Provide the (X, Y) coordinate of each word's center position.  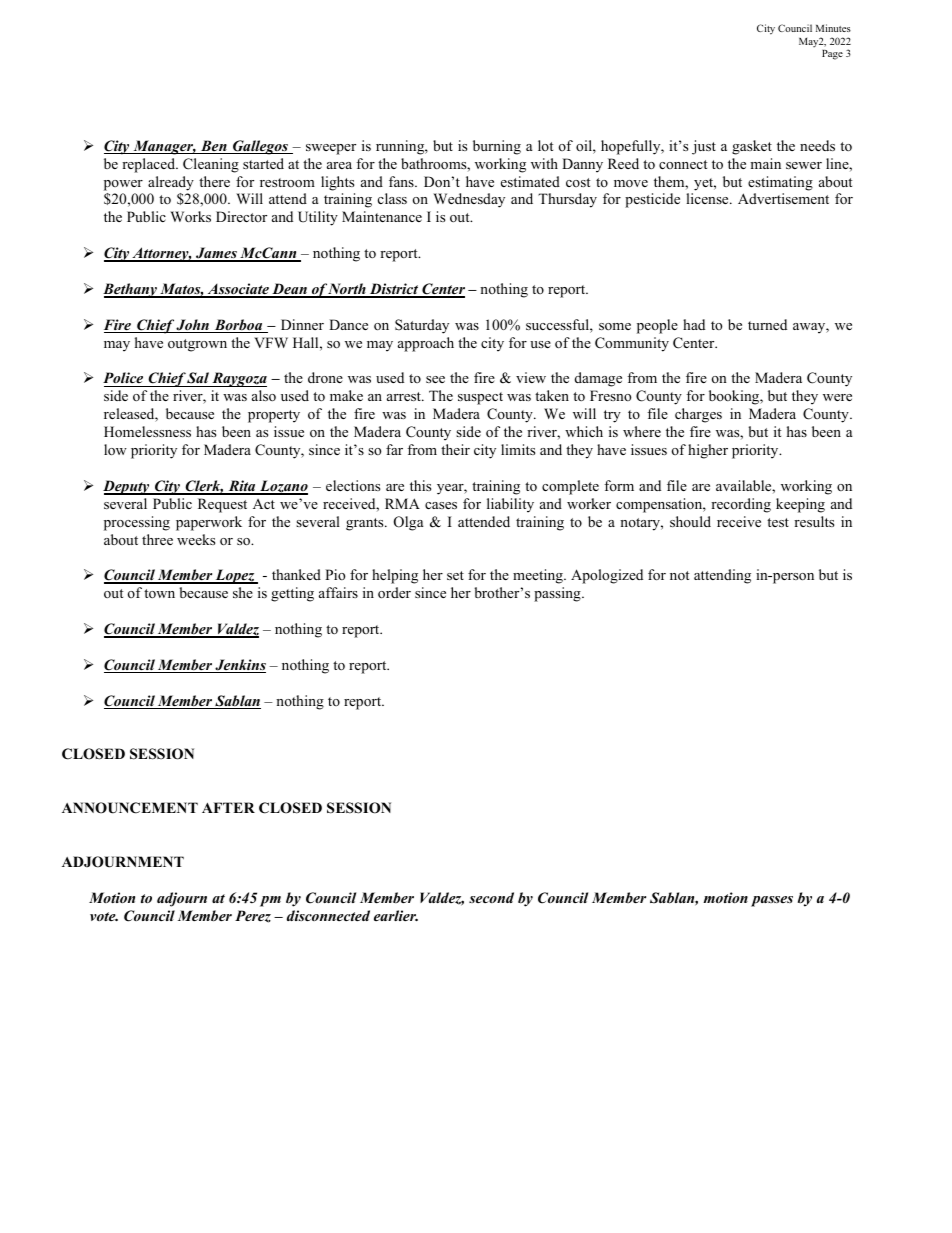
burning (497, 147)
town (159, 593)
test (778, 522)
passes (772, 901)
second (491, 897)
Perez (253, 916)
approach (426, 344)
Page (832, 55)
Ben (214, 147)
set (455, 575)
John (193, 326)
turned (767, 324)
